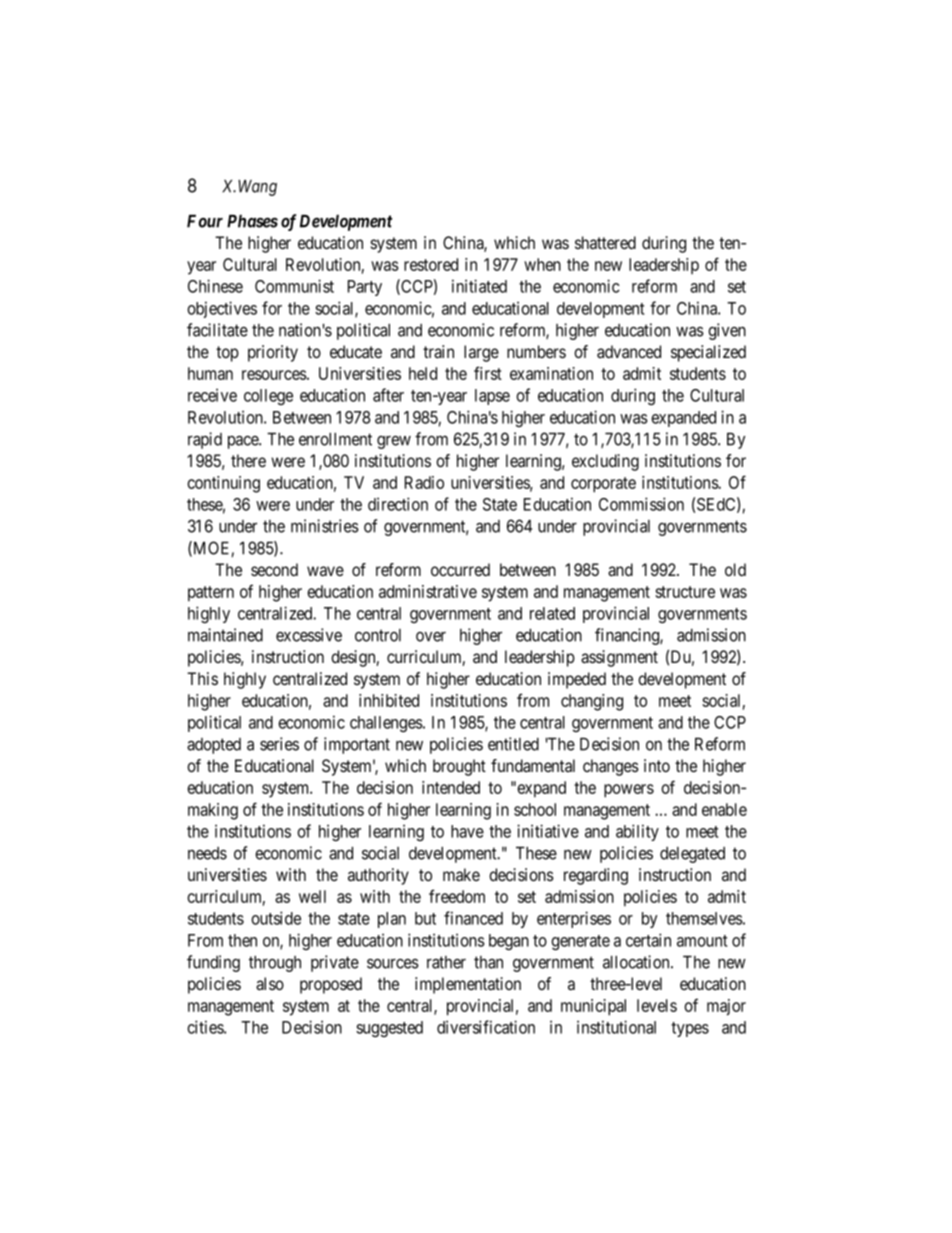 This page has width=952, height=1233. What do you see at coordinates (294, 286) in the page?
I see `Communist` at bounding box center [294, 286].
